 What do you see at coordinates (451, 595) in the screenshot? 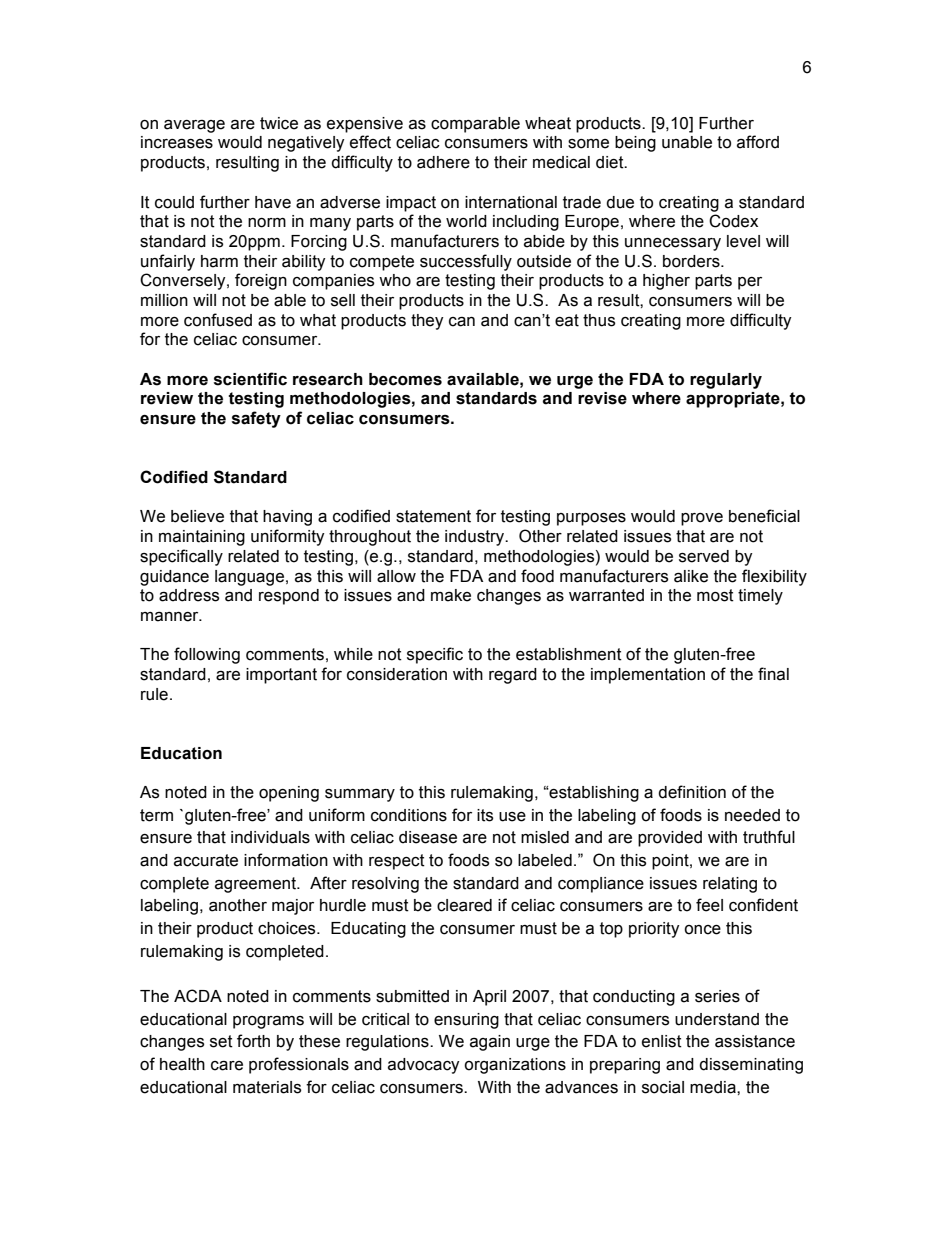
I see `make` at bounding box center [451, 595].
